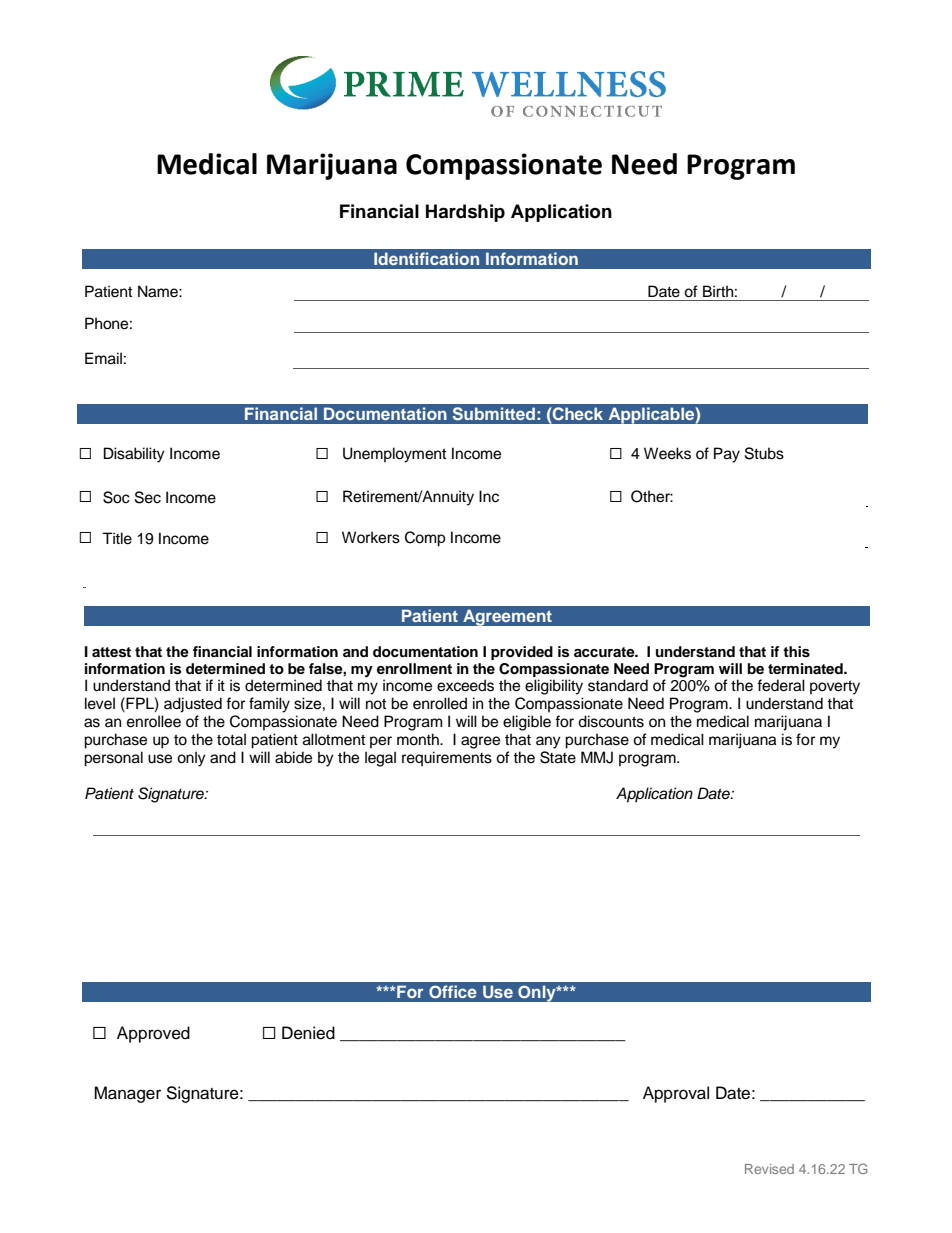 The image size is (952, 1233). What do you see at coordinates (127, 1094) in the screenshot?
I see `Manager` at bounding box center [127, 1094].
